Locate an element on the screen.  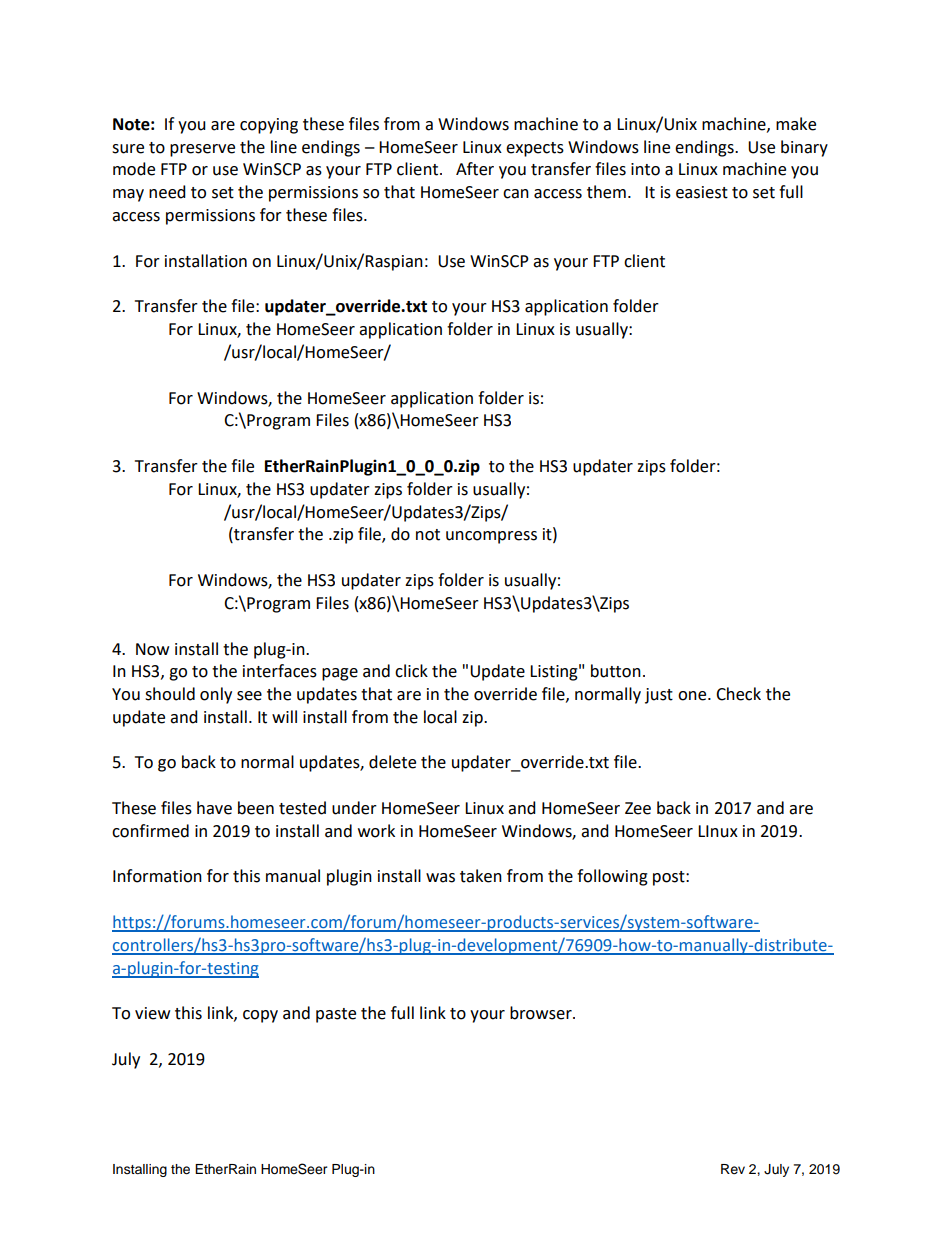
following is located at coordinates (612, 877).
